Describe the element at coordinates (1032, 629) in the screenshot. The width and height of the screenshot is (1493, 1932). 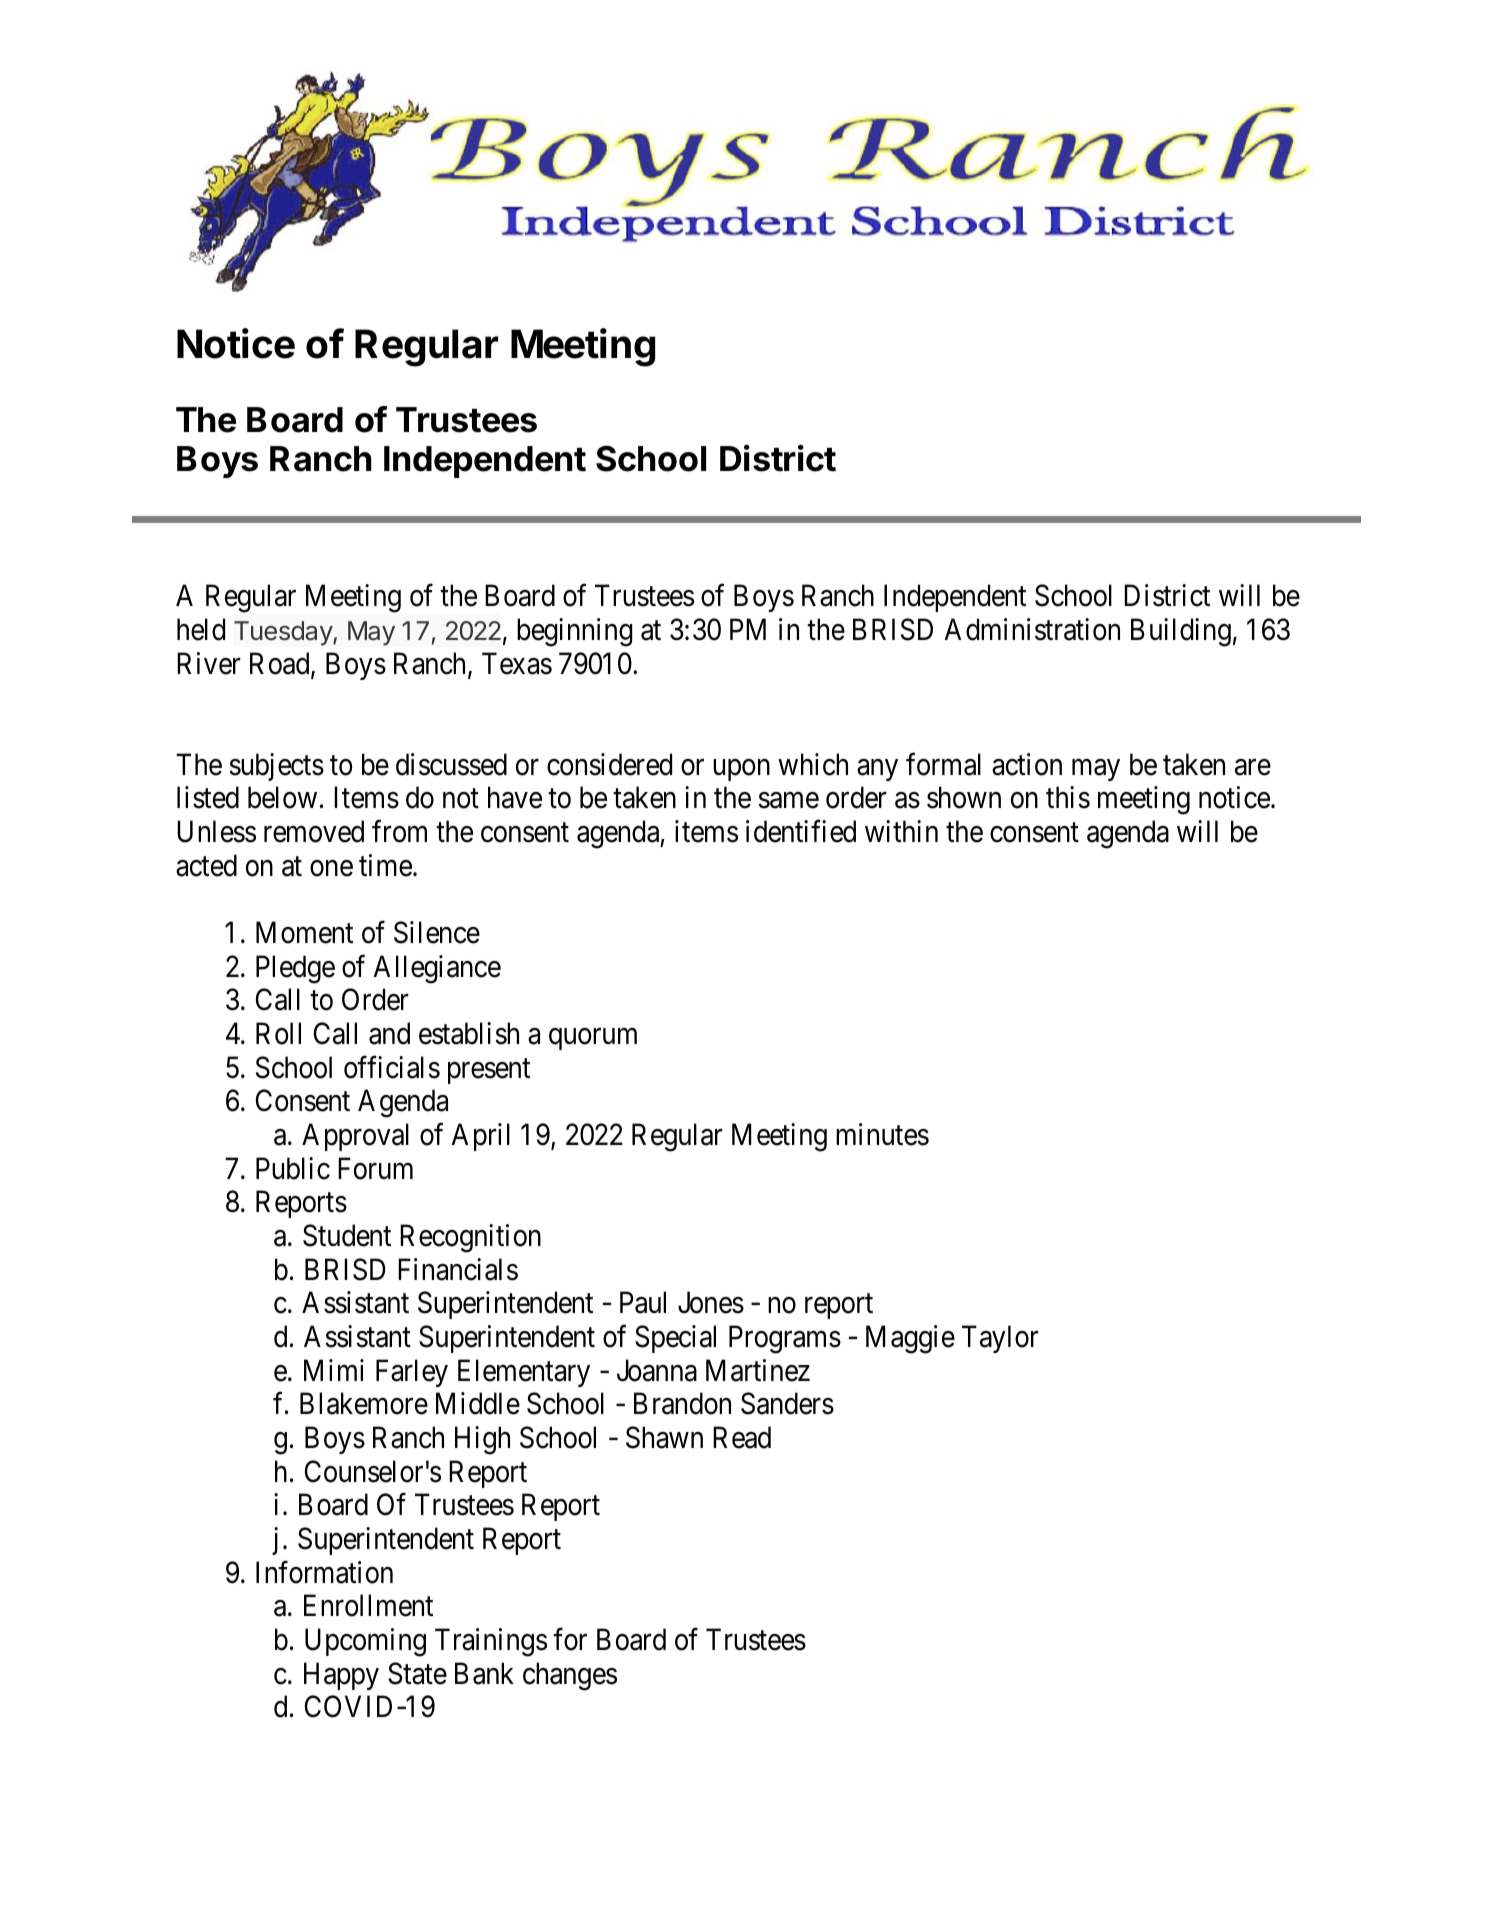
I see `Administration` at that location.
